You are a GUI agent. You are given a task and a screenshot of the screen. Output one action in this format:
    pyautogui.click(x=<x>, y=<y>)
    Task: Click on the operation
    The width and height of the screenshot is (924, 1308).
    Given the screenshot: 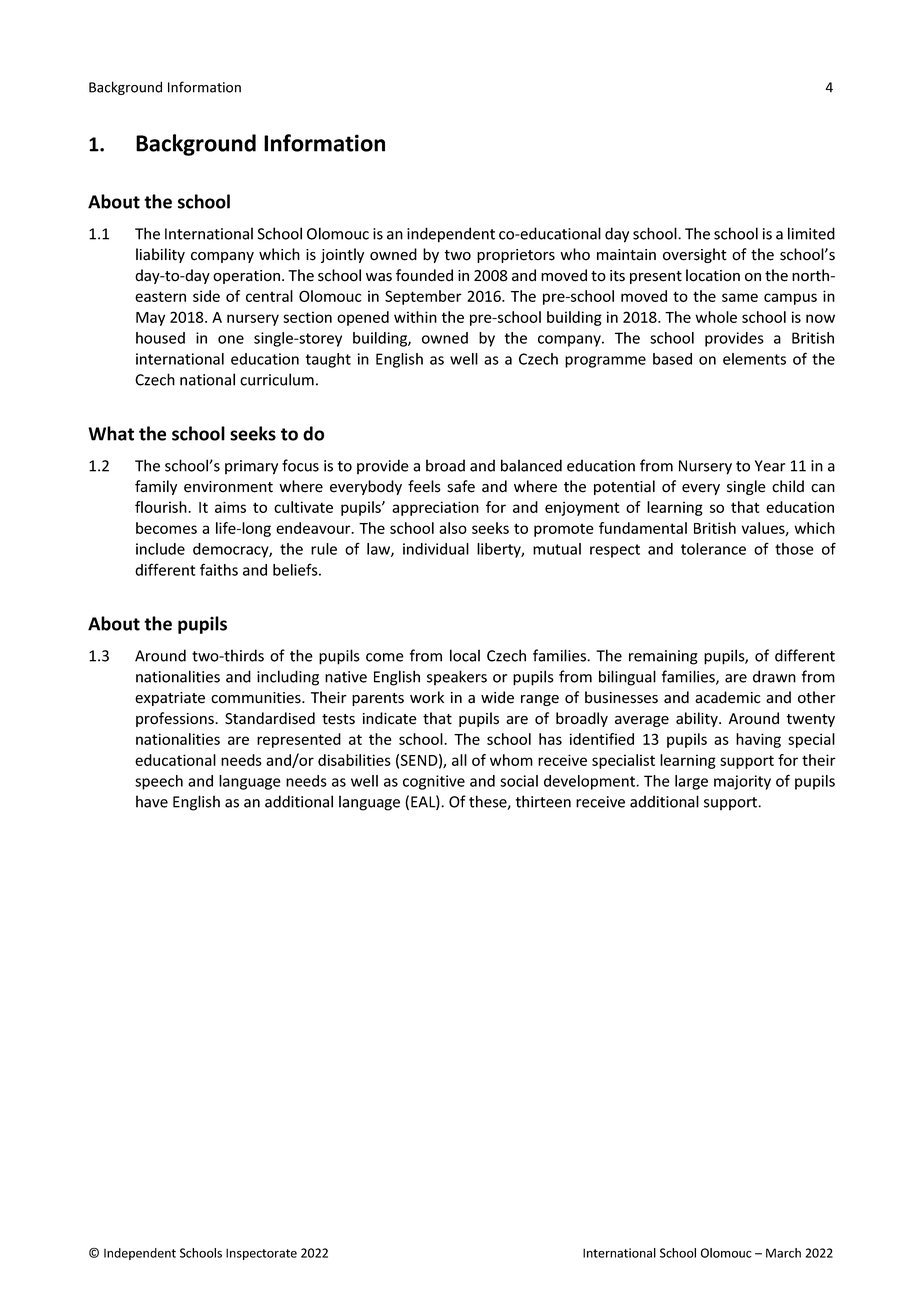 What is the action you would take?
    pyautogui.click(x=246, y=277)
